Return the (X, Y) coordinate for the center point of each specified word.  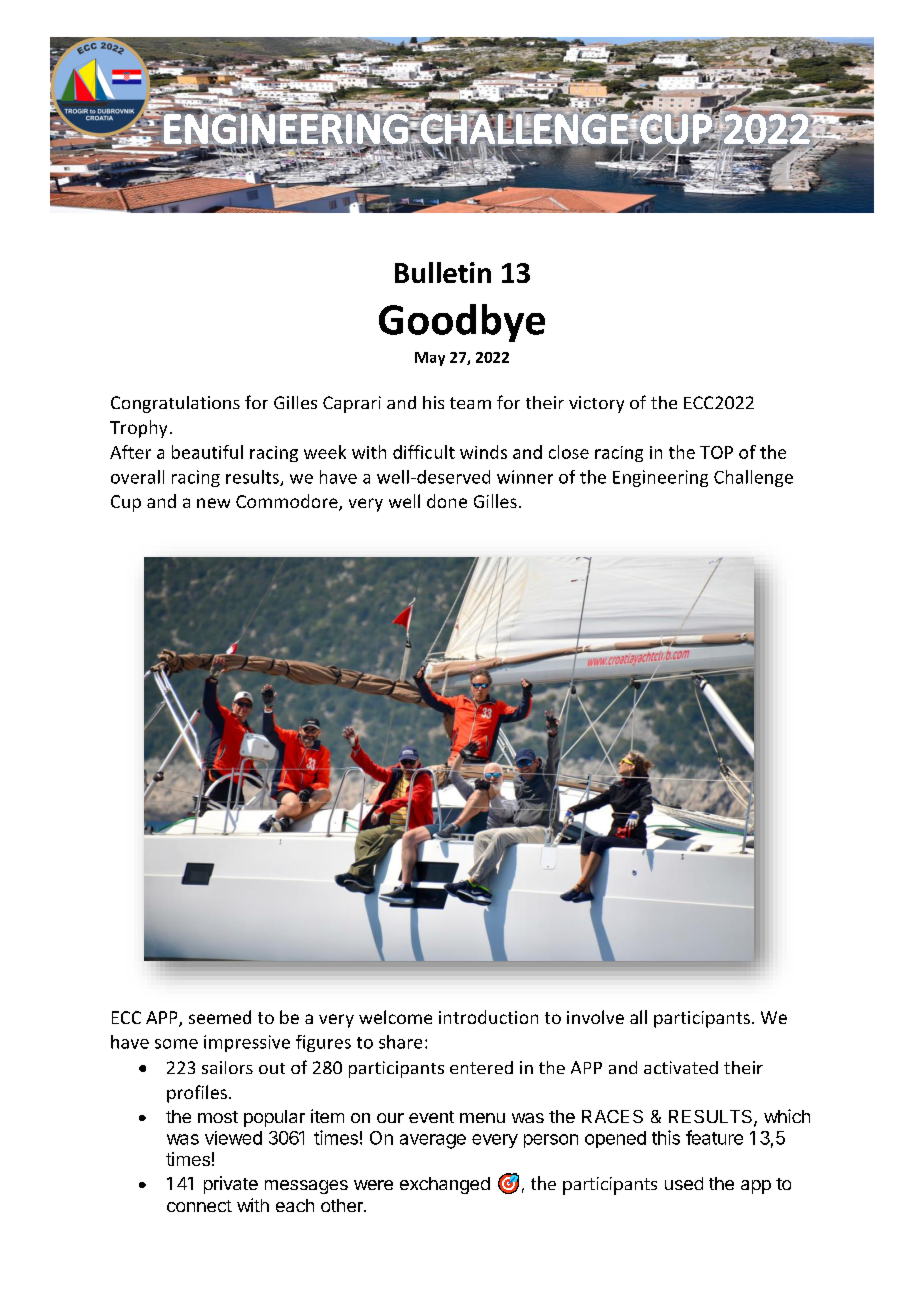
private (231, 1185)
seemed (220, 1017)
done (447, 501)
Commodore (288, 502)
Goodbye (462, 323)
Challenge (753, 478)
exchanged (445, 1185)
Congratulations (175, 404)
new (213, 503)
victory (596, 404)
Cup (126, 503)
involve (595, 1017)
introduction (488, 1017)
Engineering (660, 478)
